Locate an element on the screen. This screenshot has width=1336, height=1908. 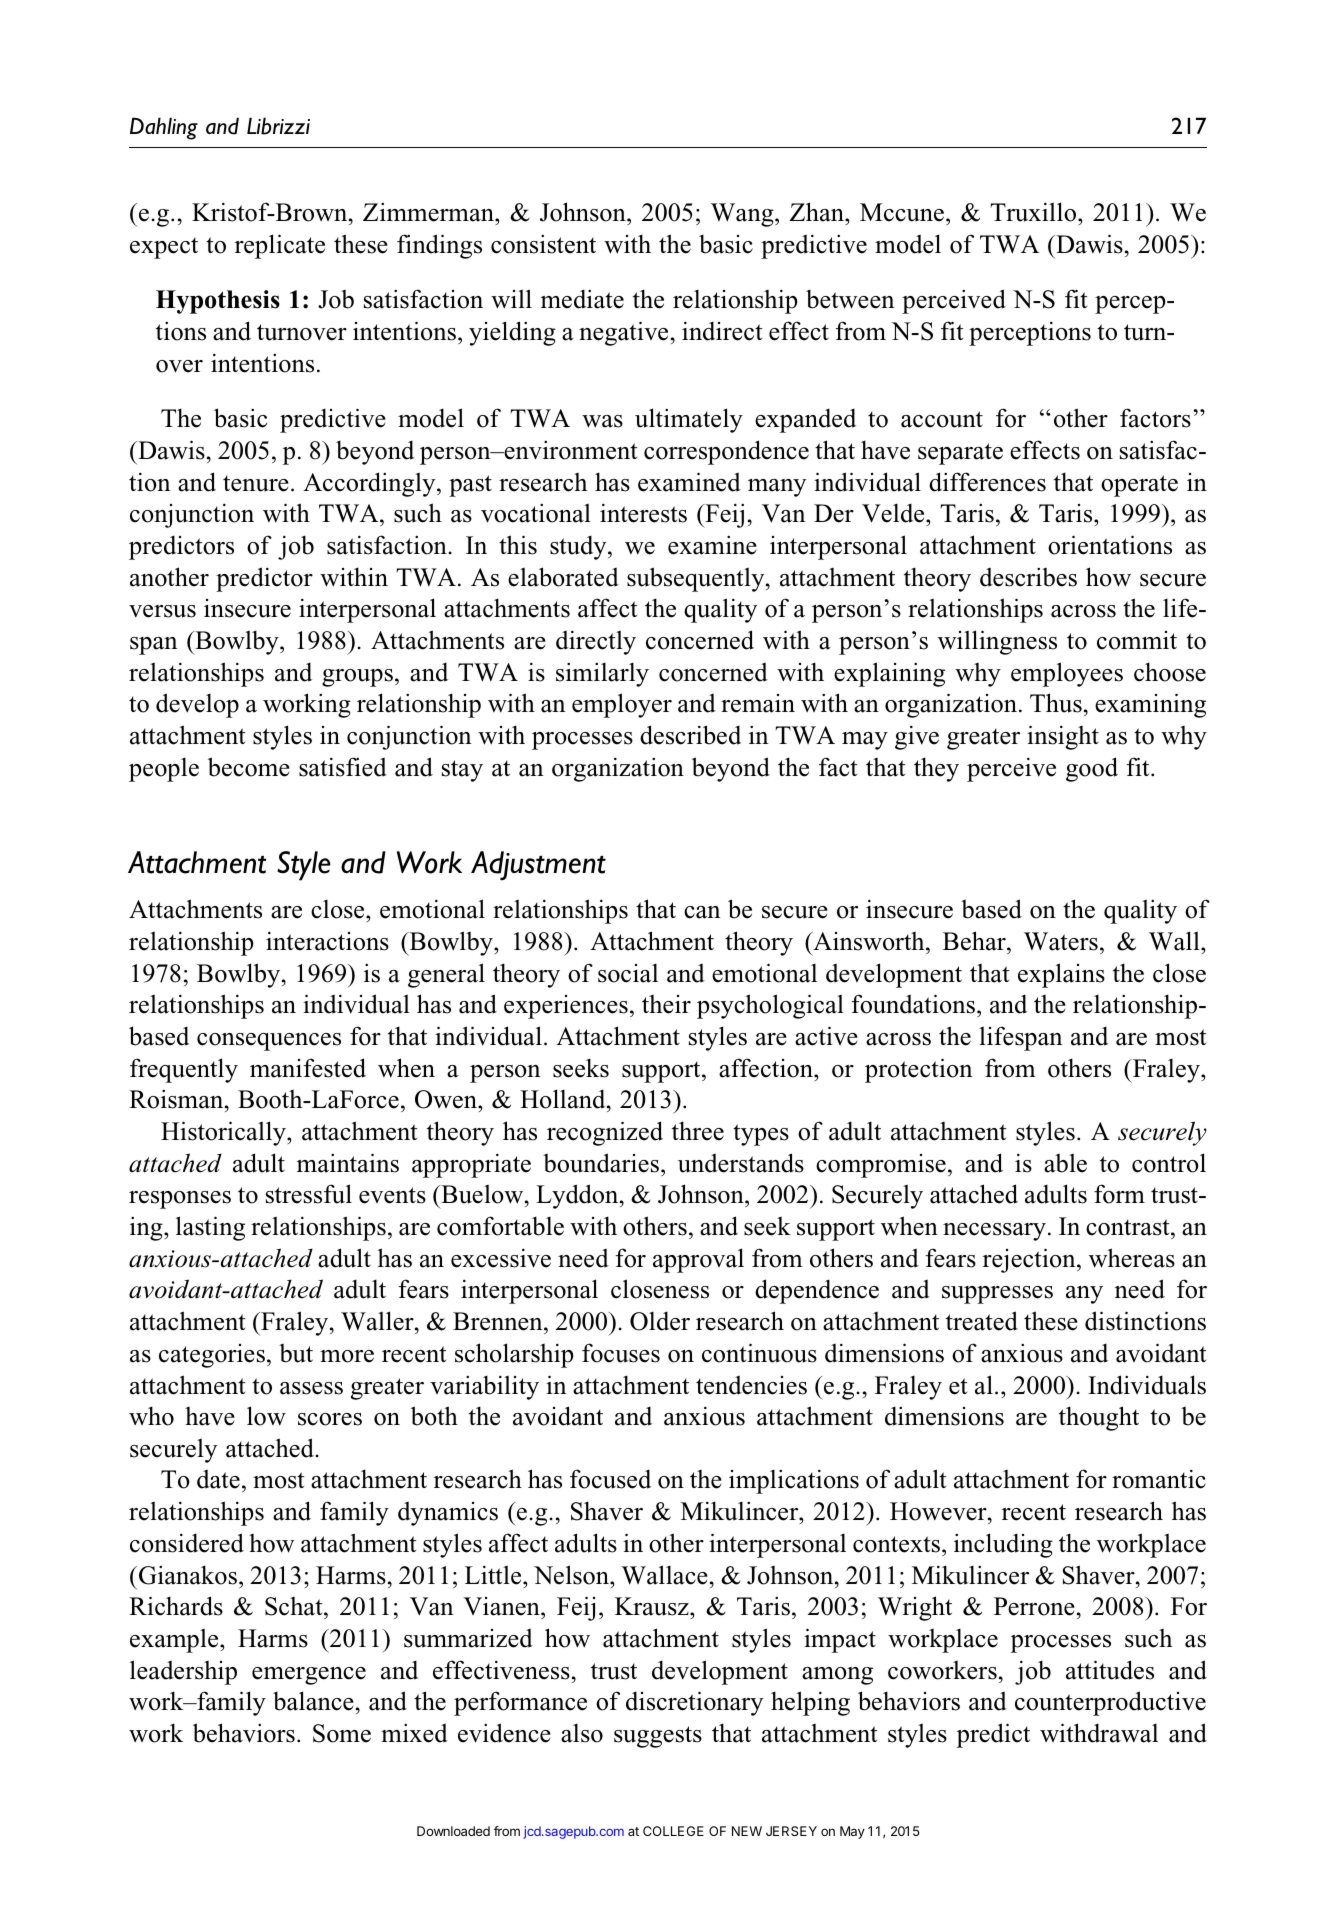
manifested is located at coordinates (308, 1068).
